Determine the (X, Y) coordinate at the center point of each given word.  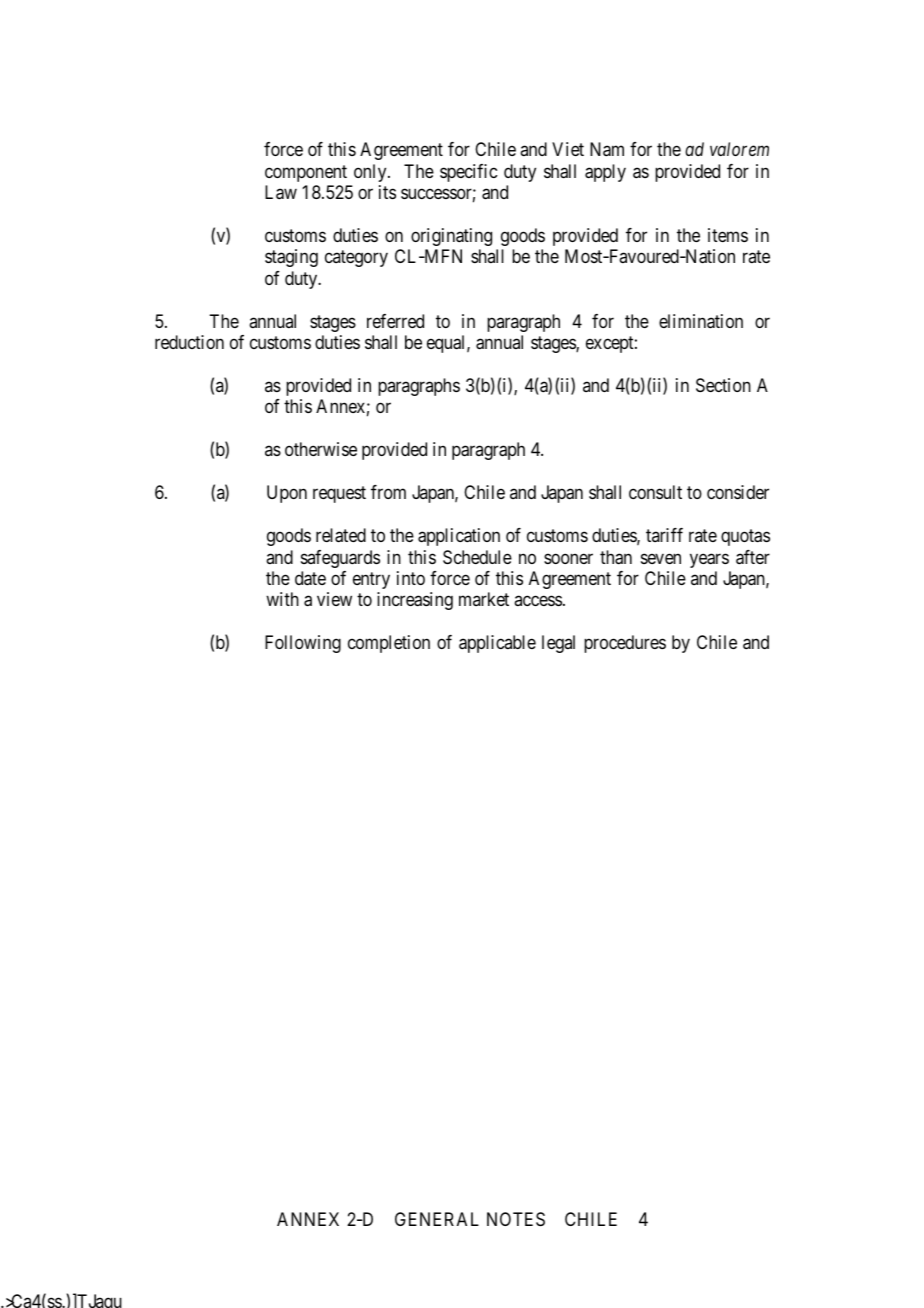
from (388, 492)
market (484, 599)
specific (468, 173)
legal (558, 644)
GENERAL (437, 1219)
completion (389, 644)
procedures (625, 644)
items (728, 235)
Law (281, 192)
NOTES (516, 1219)
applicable (497, 644)
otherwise (321, 449)
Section (723, 385)
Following (303, 644)
